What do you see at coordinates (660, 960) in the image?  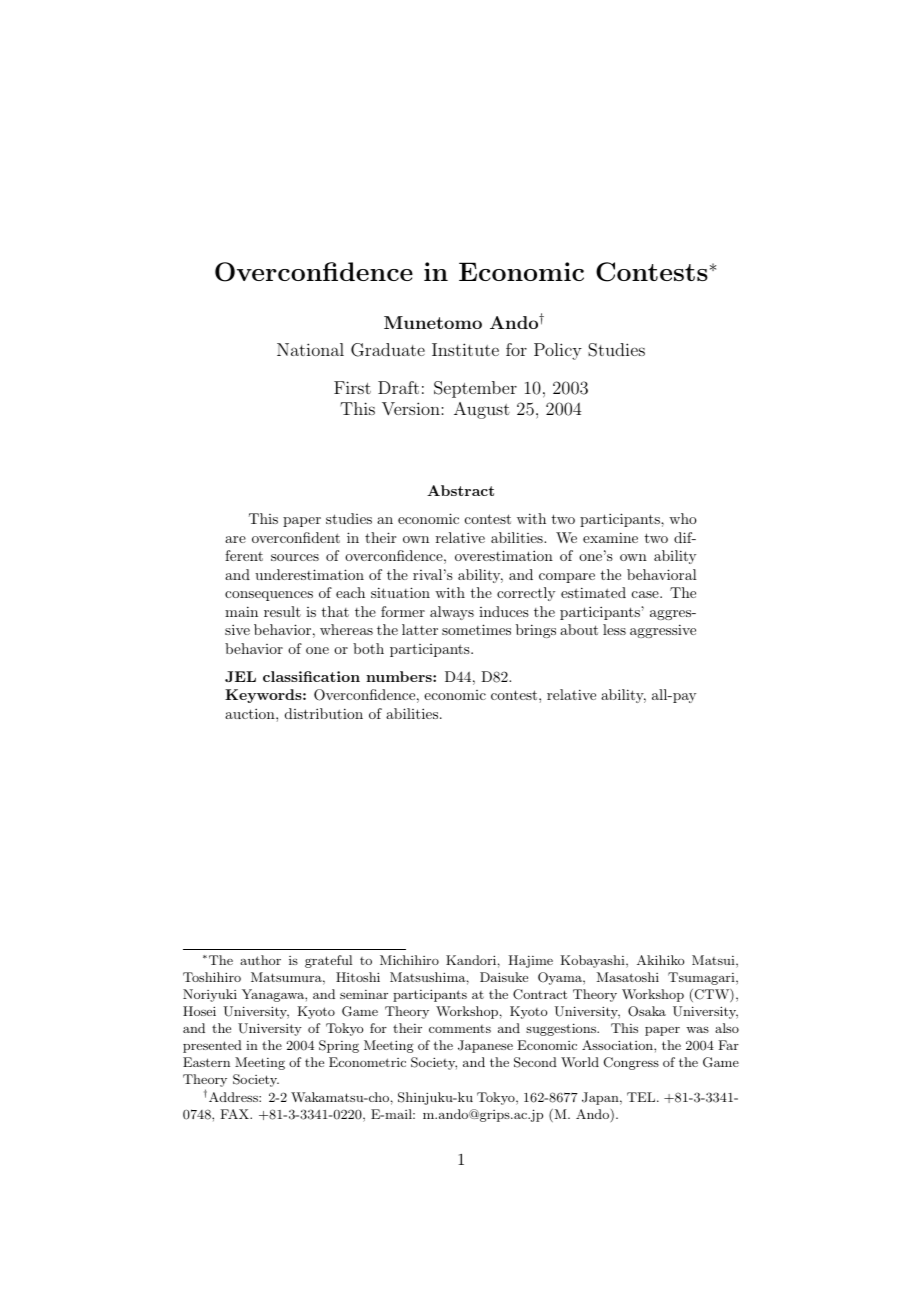 I see `Akihiko` at bounding box center [660, 960].
